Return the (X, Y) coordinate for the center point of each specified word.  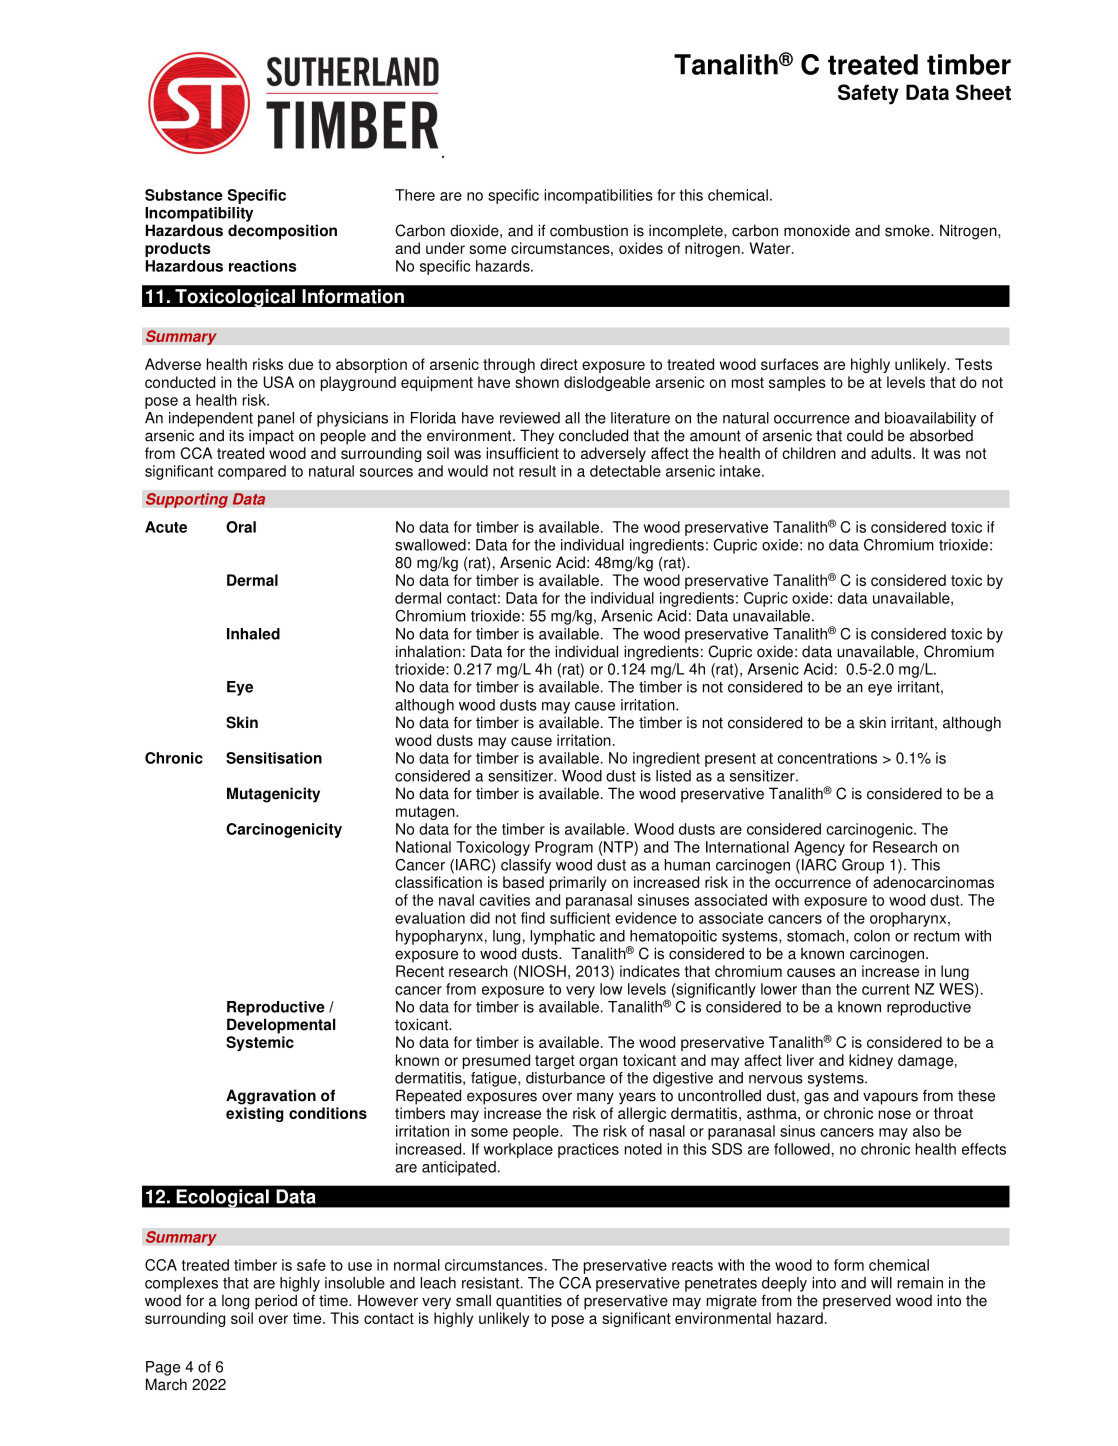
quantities (529, 1302)
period (276, 1302)
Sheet (983, 92)
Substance (184, 195)
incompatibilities (598, 196)
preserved (857, 1302)
